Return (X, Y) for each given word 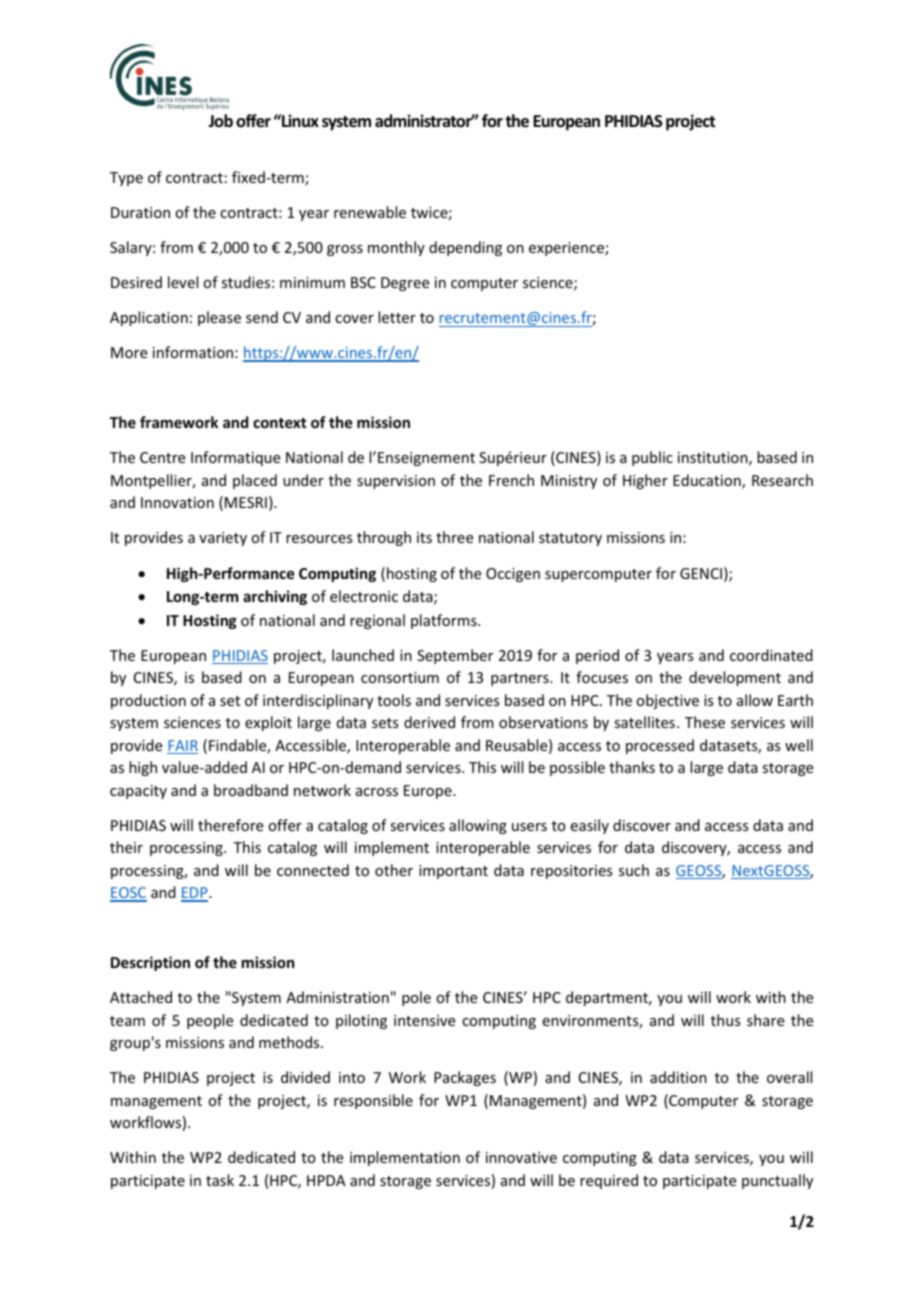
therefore (230, 825)
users (529, 827)
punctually (777, 1181)
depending (465, 248)
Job (220, 120)
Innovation (177, 502)
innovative (521, 1157)
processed (660, 746)
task (220, 1180)
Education (708, 481)
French (511, 480)
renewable (370, 212)
